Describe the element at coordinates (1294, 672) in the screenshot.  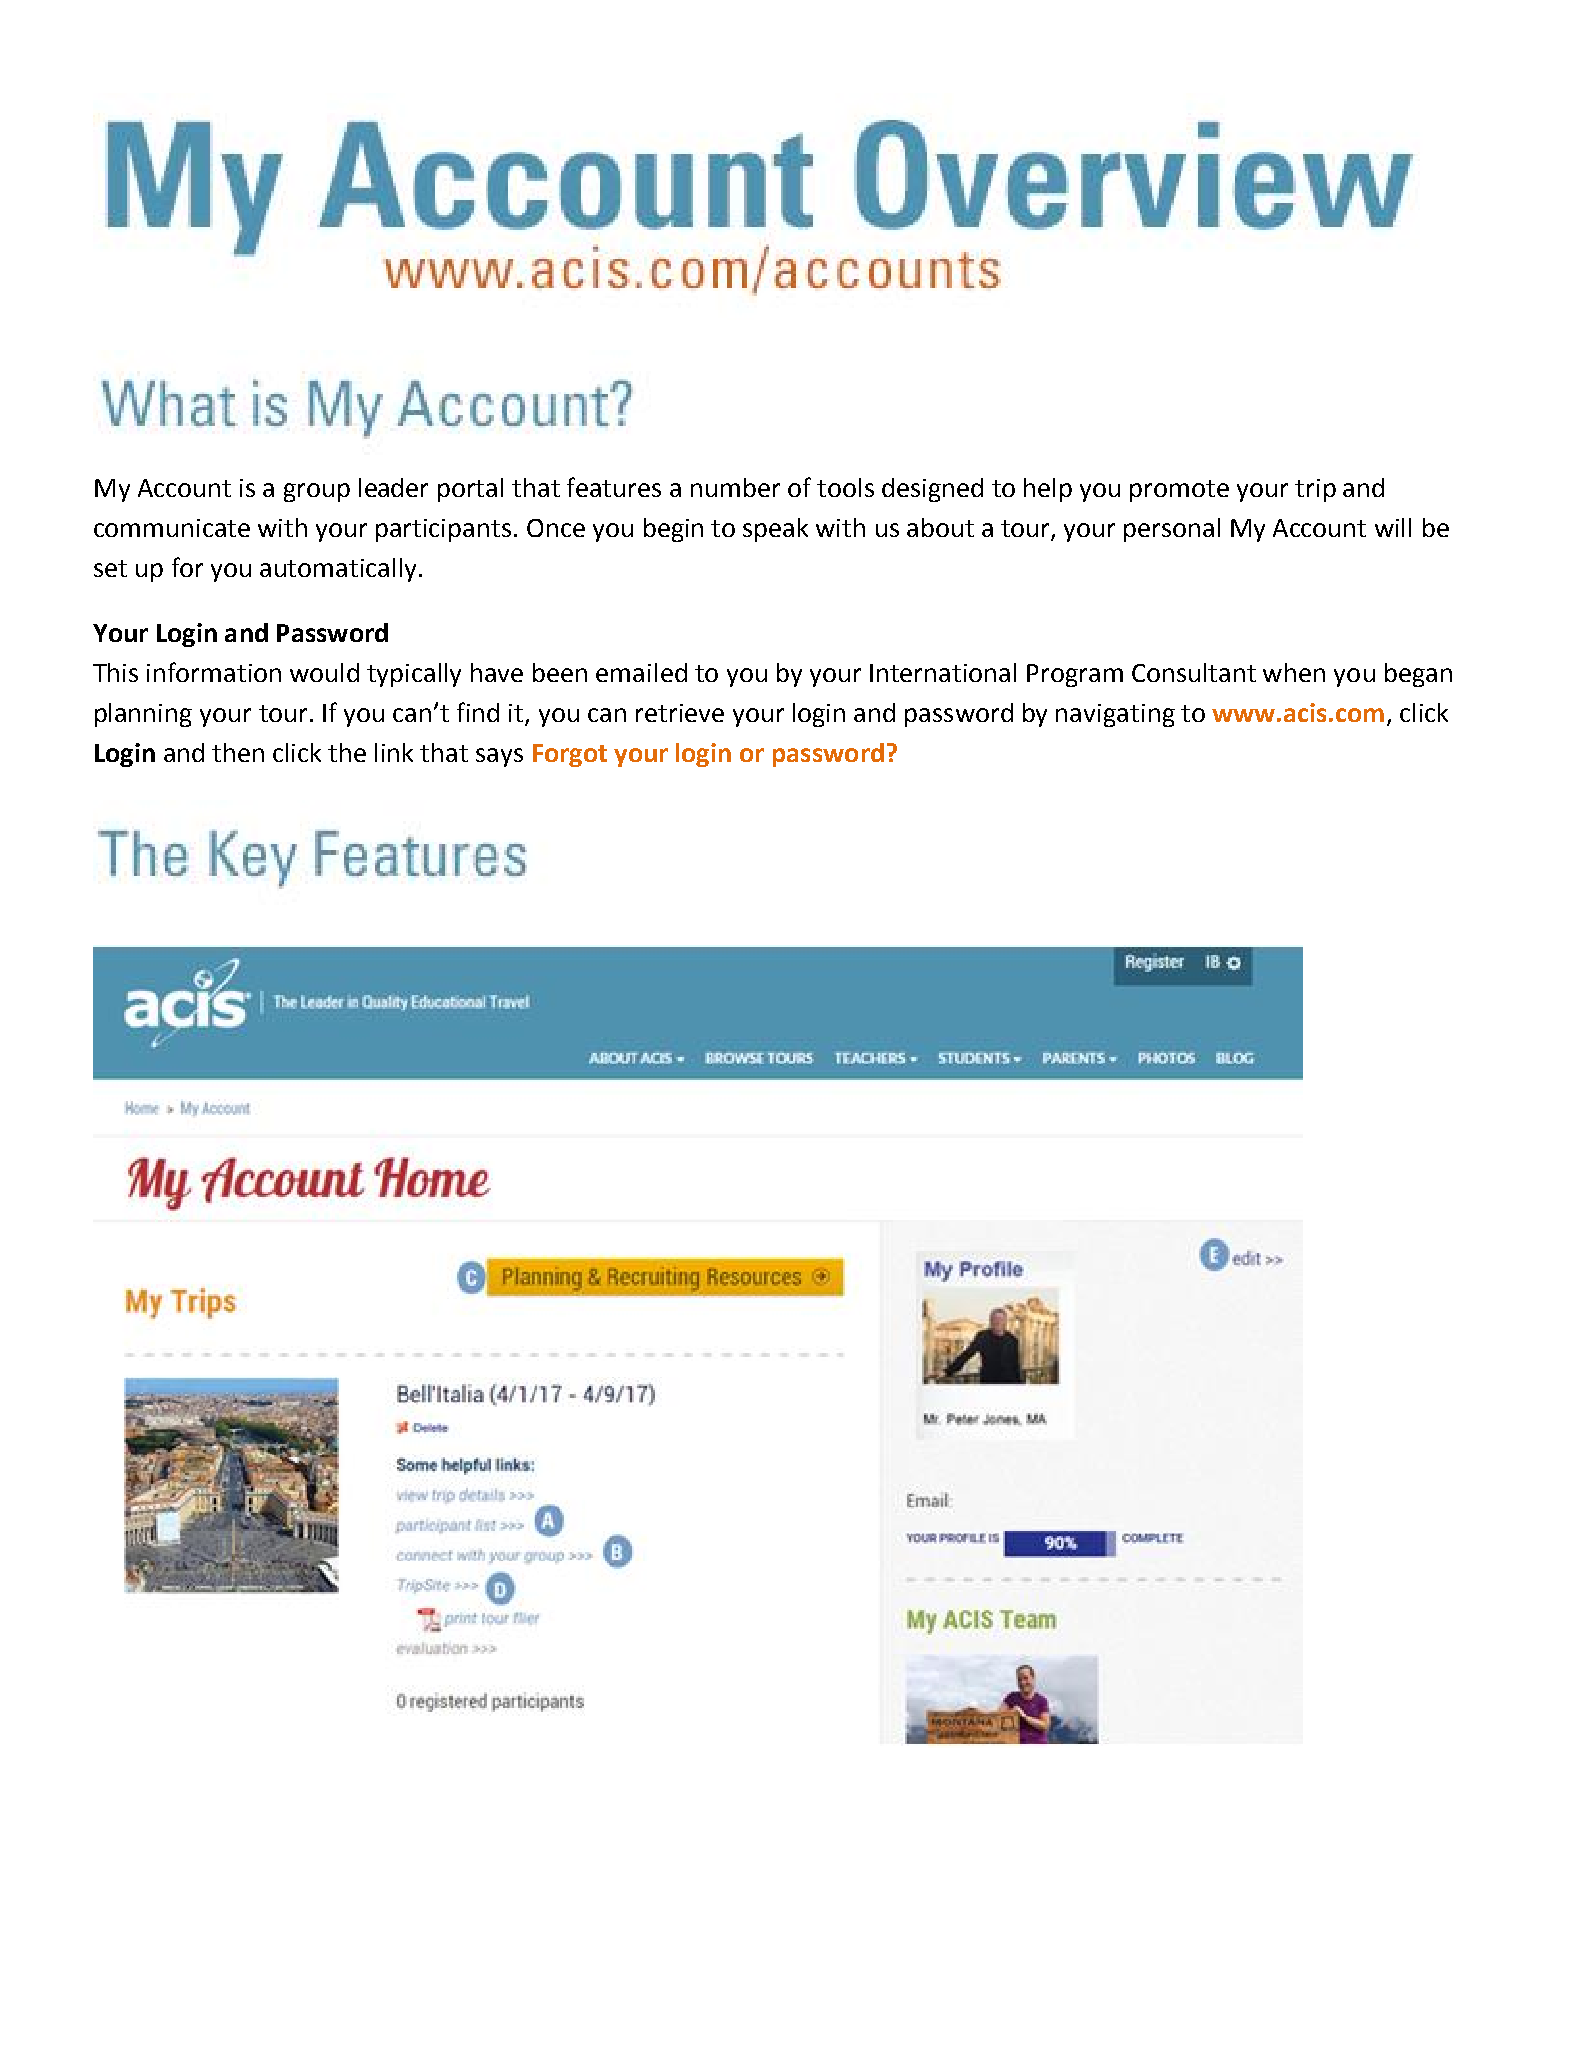
I see `when` at that location.
